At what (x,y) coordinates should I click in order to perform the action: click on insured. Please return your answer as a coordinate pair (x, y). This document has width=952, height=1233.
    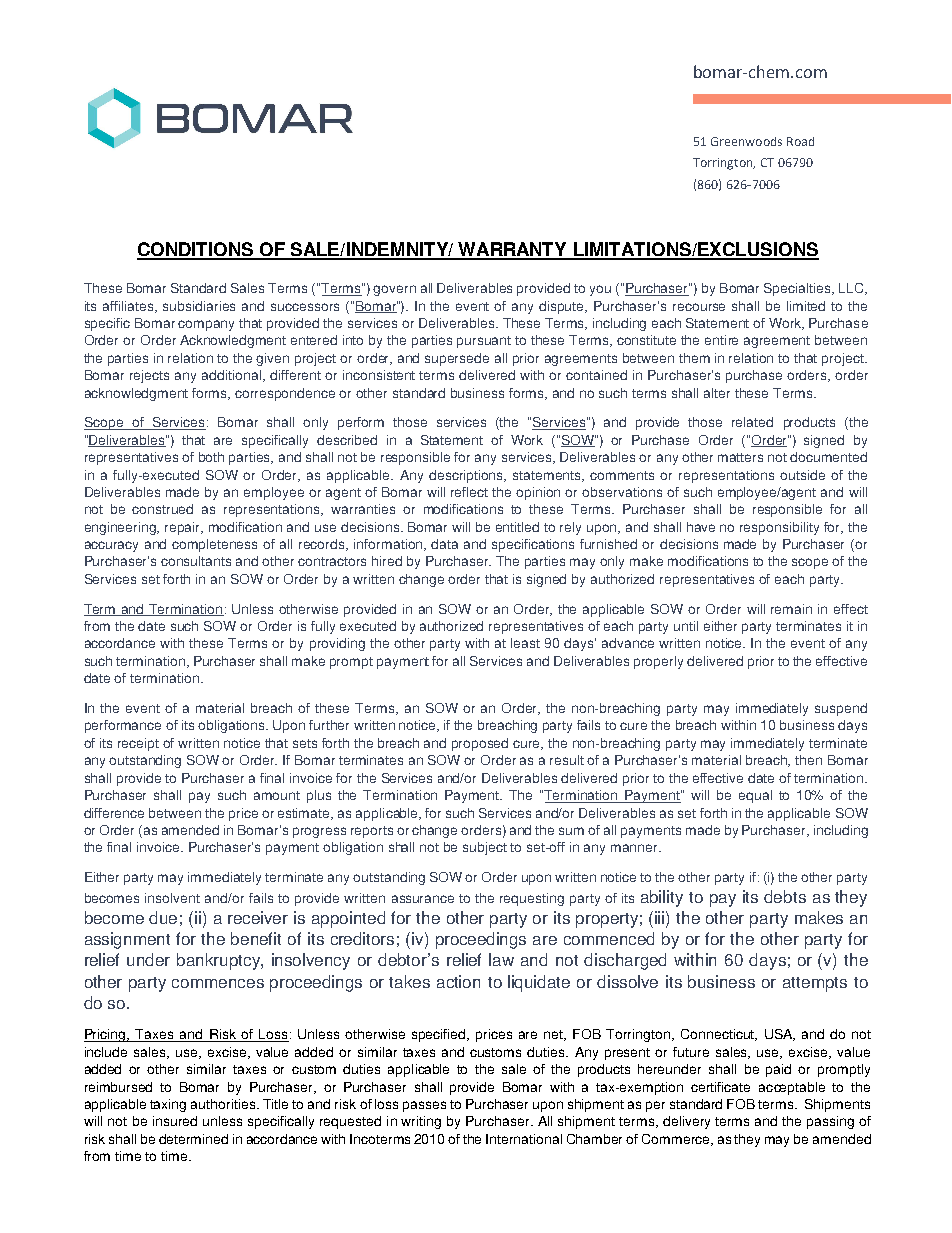
    Looking at the image, I should click on (175, 1121).
